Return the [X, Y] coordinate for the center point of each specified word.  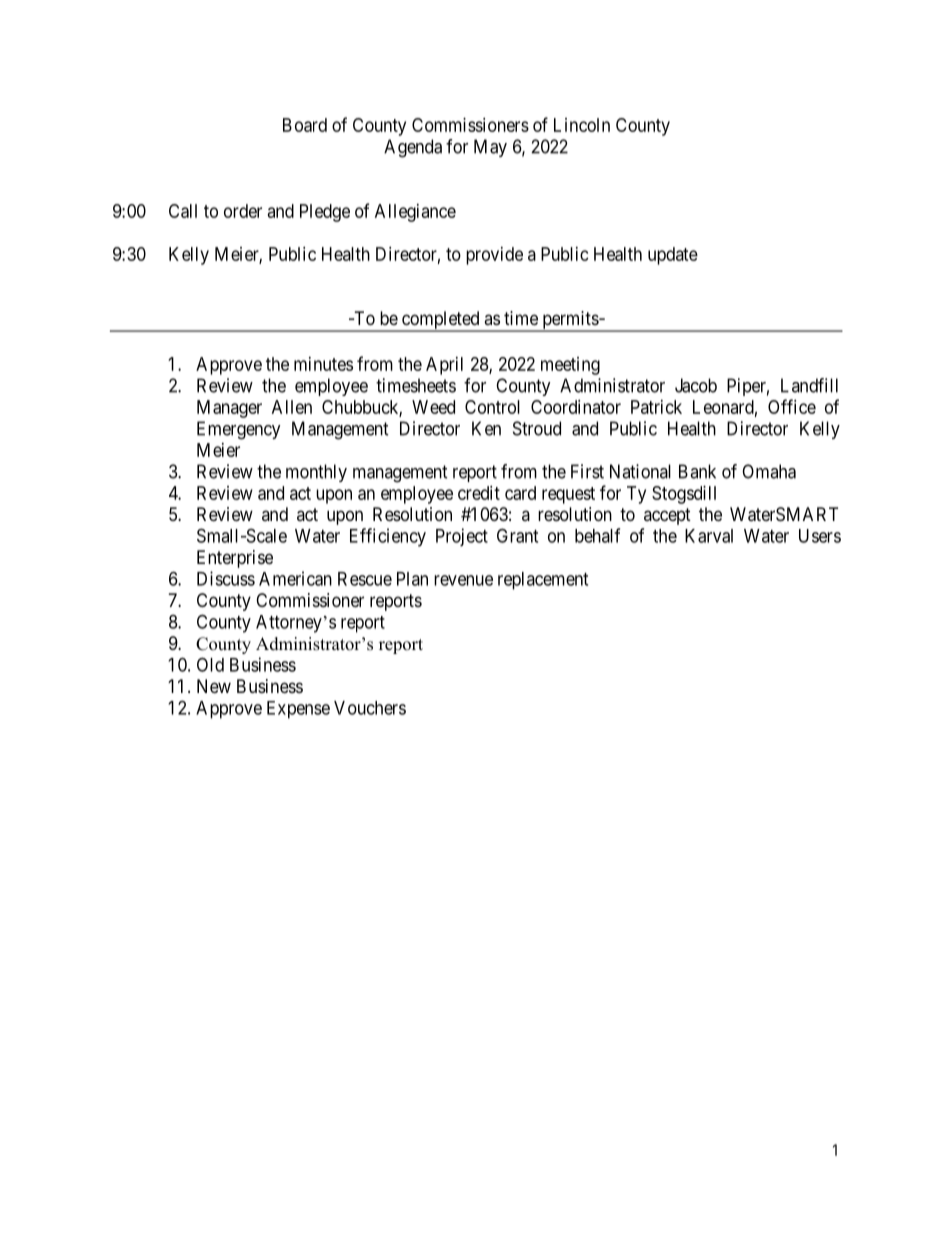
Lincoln [582, 125]
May [490, 148]
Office [792, 406]
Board [305, 125]
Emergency [239, 430]
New [214, 686]
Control [492, 407]
